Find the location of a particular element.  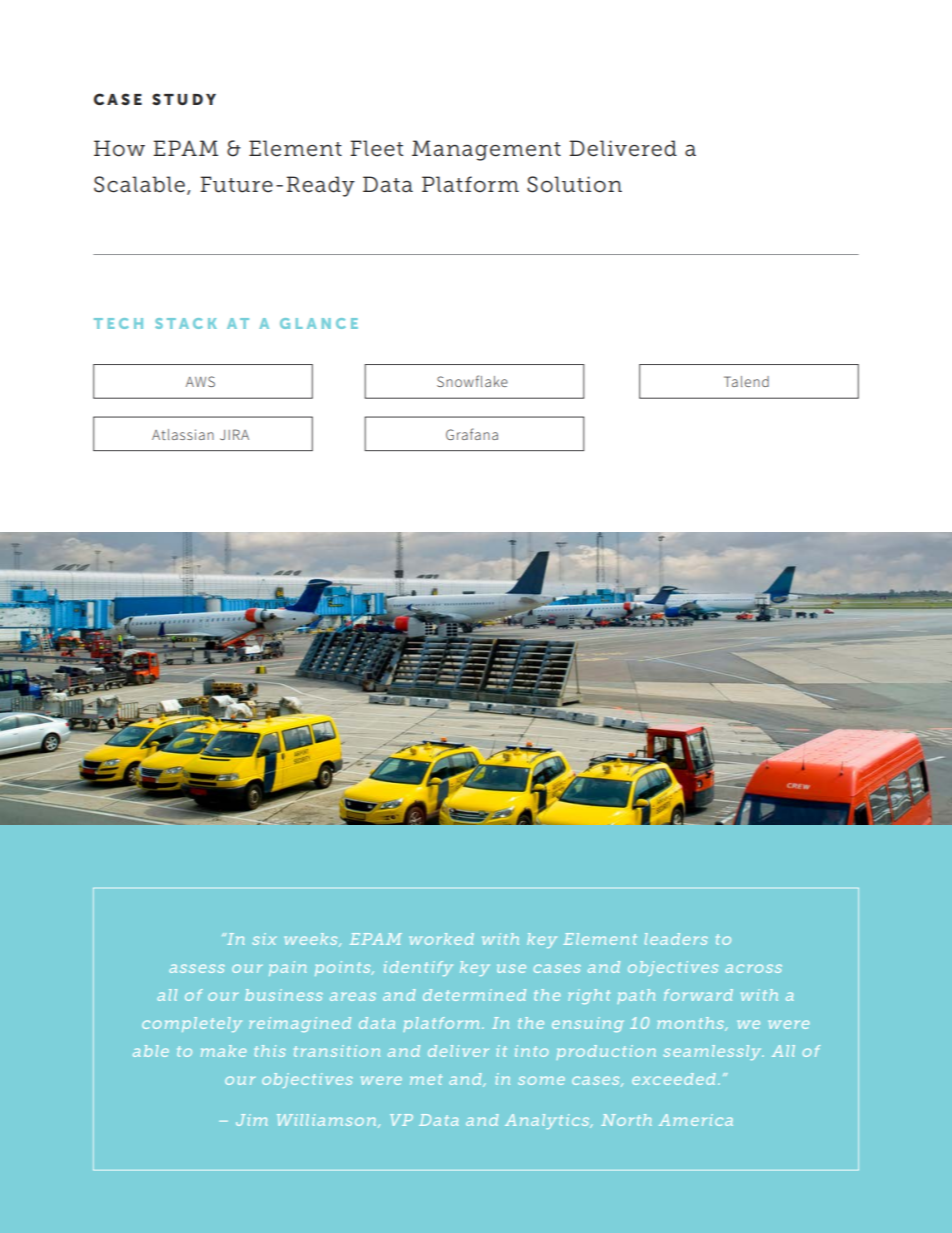

Solution is located at coordinates (574, 184).
